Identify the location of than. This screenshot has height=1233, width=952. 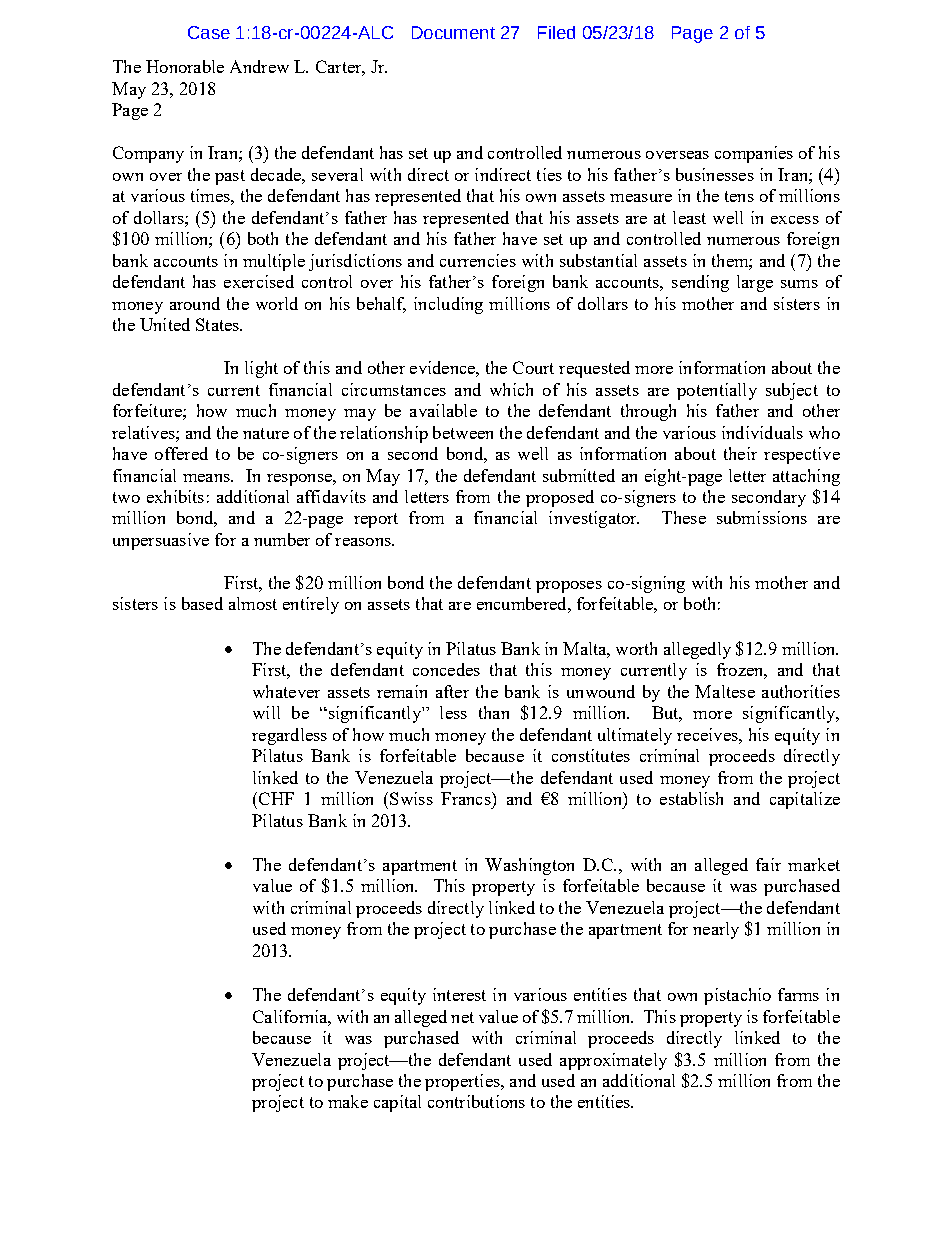
(494, 712).
